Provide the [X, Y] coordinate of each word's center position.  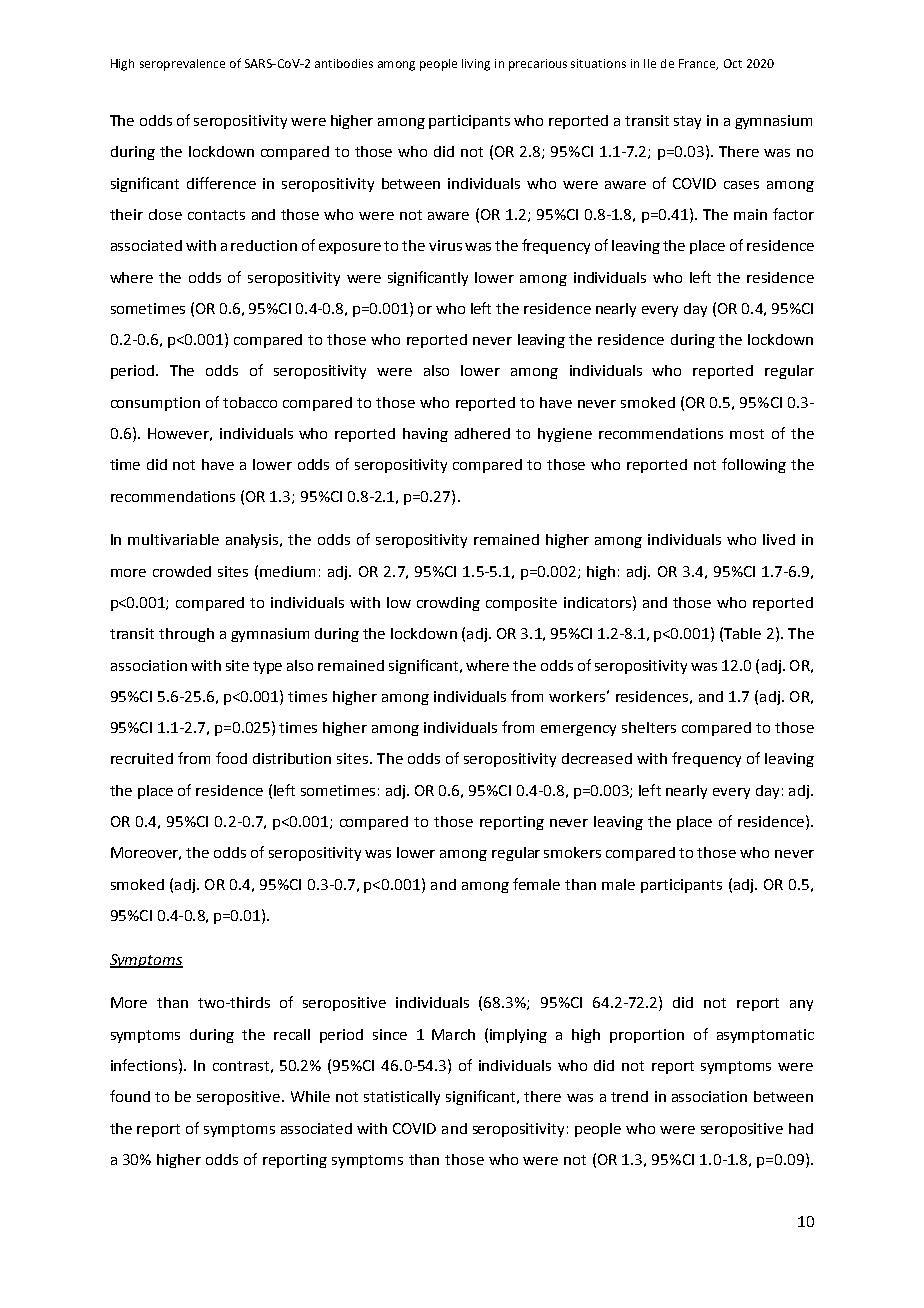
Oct [733, 63]
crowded [182, 571]
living [476, 65]
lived [779, 539]
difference [221, 183]
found [130, 1096]
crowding [448, 604]
